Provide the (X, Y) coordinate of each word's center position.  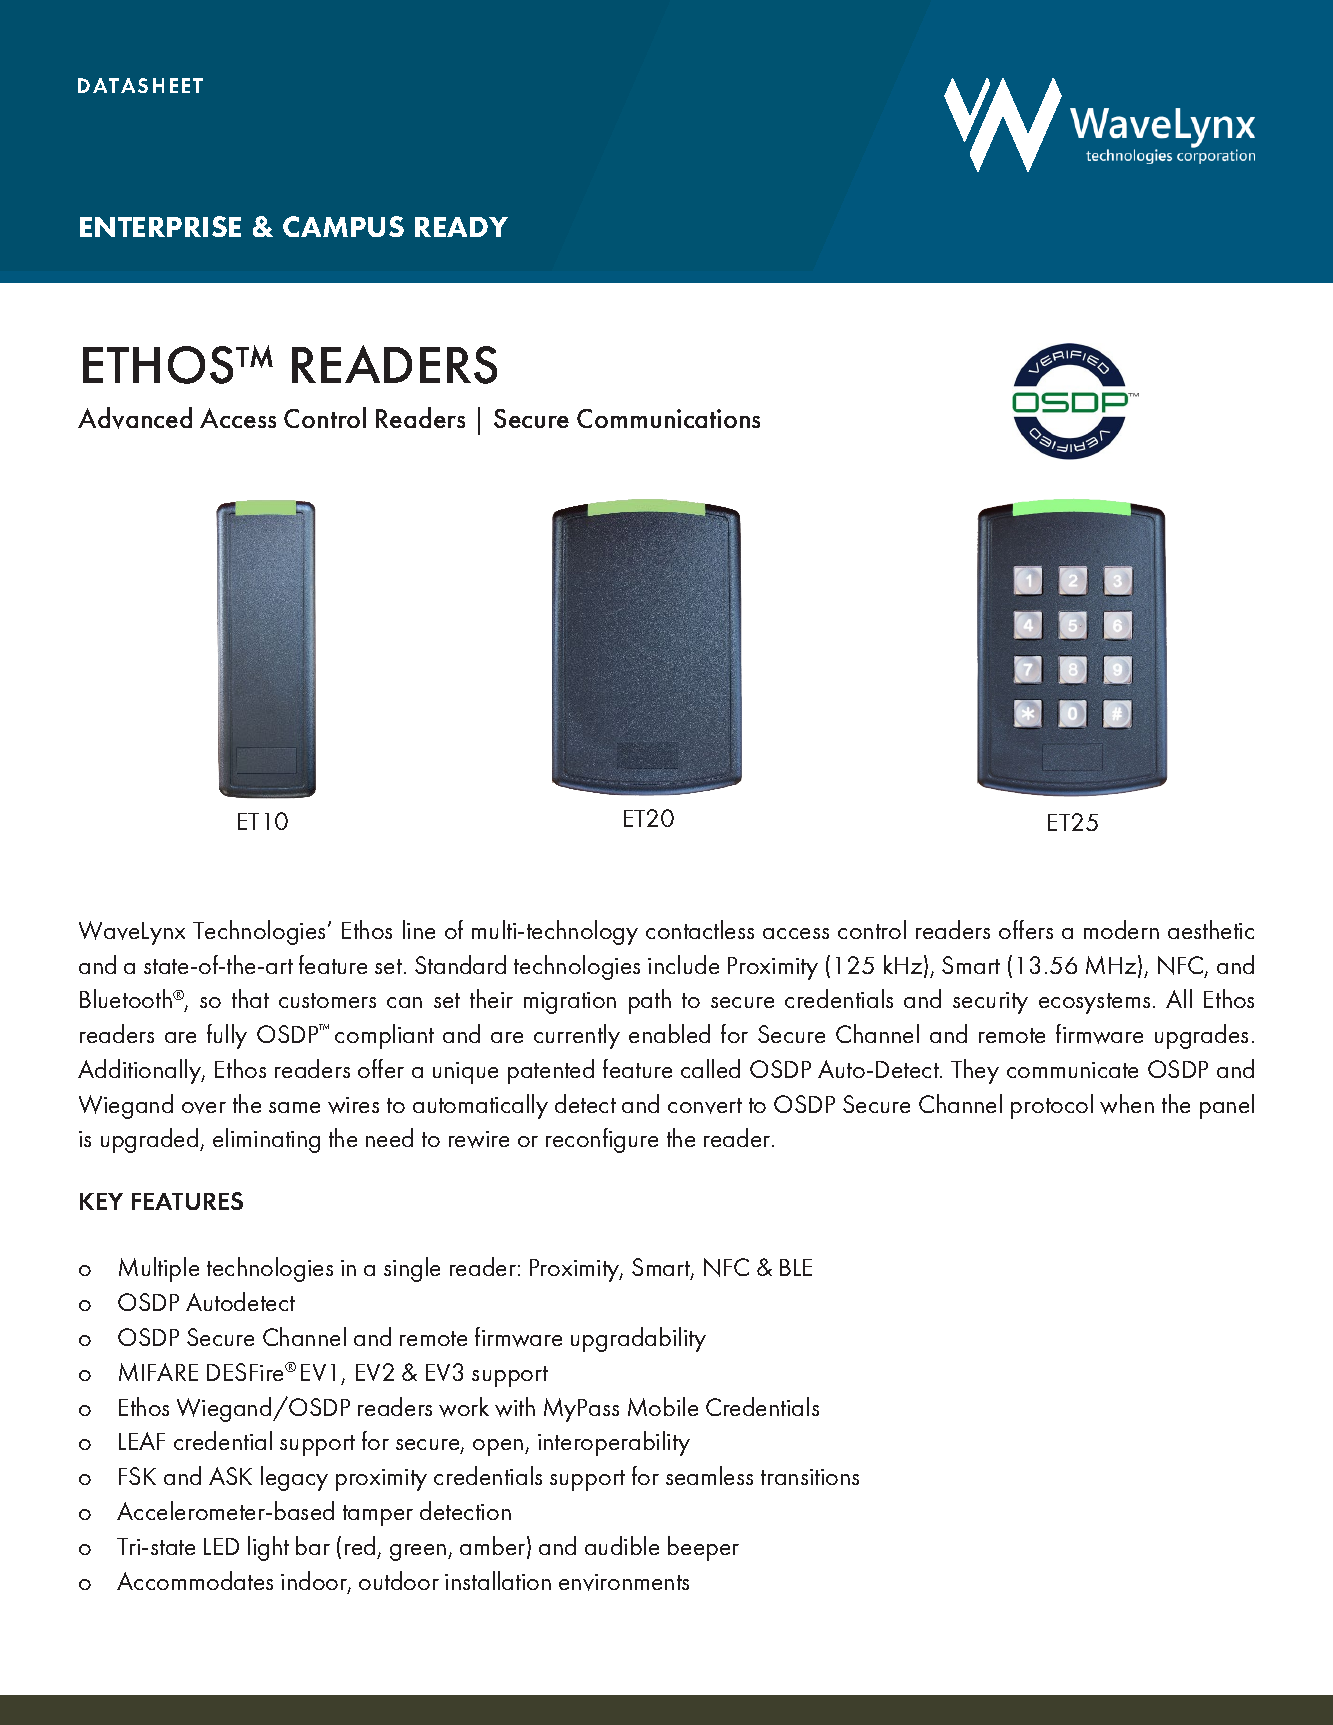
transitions (810, 1477)
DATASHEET (140, 85)
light (268, 1548)
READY (461, 227)
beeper (703, 1548)
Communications (668, 418)
